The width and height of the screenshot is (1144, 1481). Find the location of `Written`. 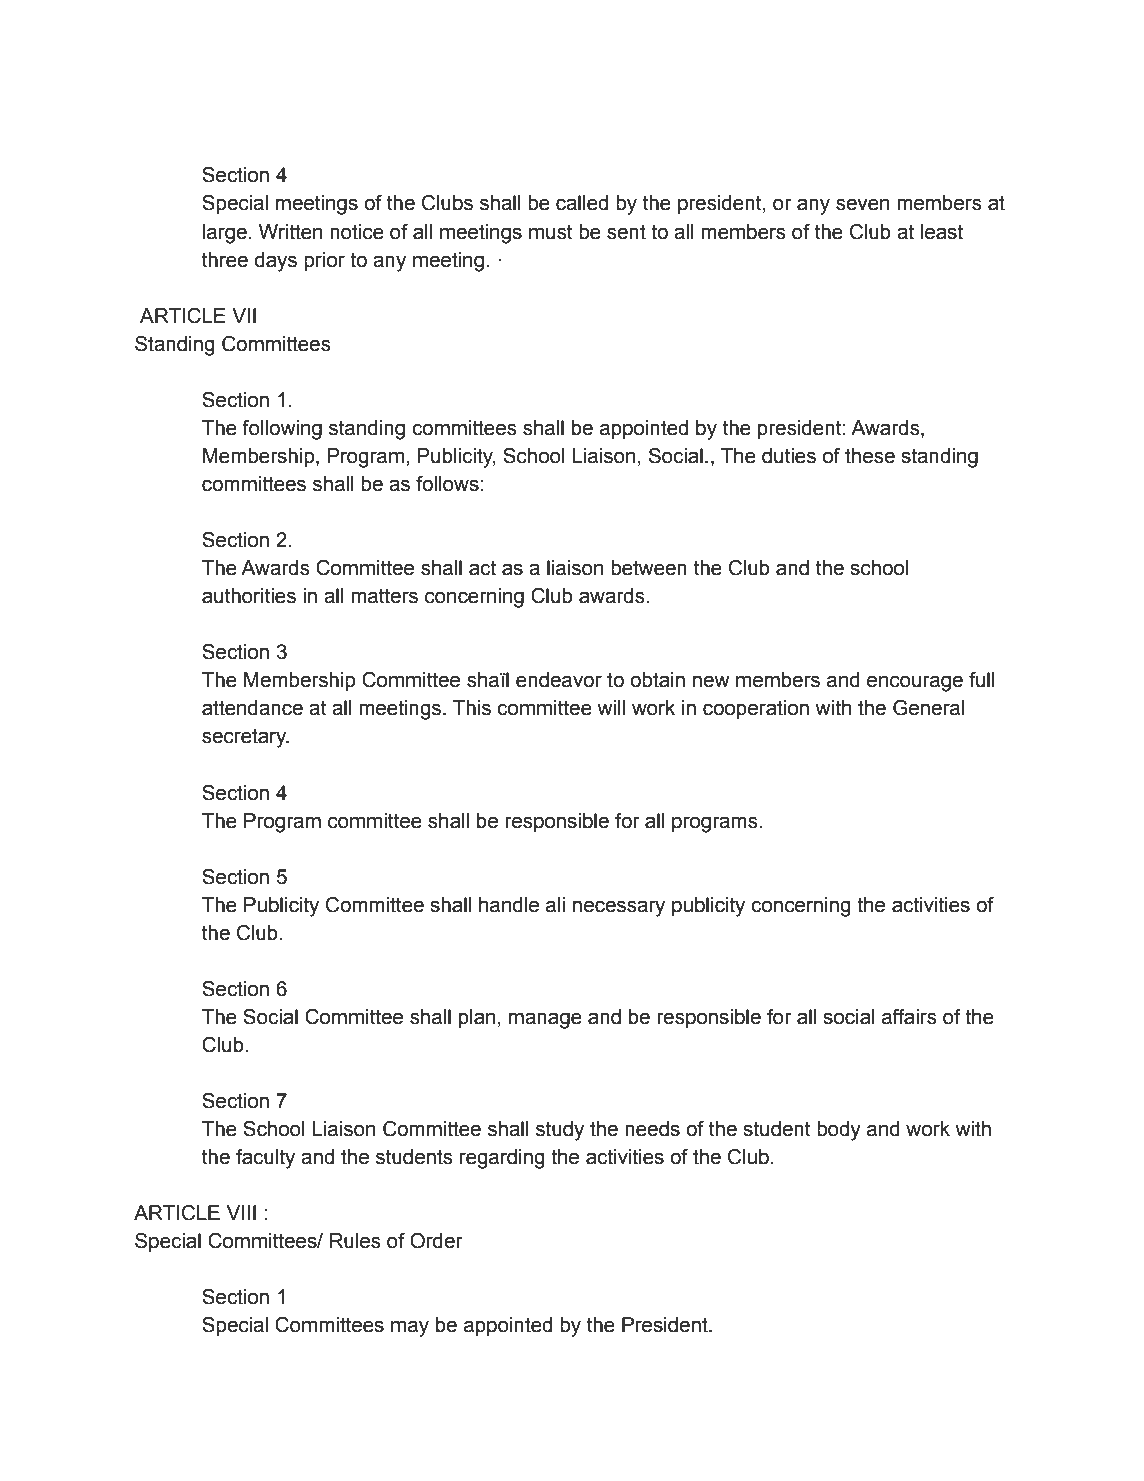

Written is located at coordinates (290, 232).
